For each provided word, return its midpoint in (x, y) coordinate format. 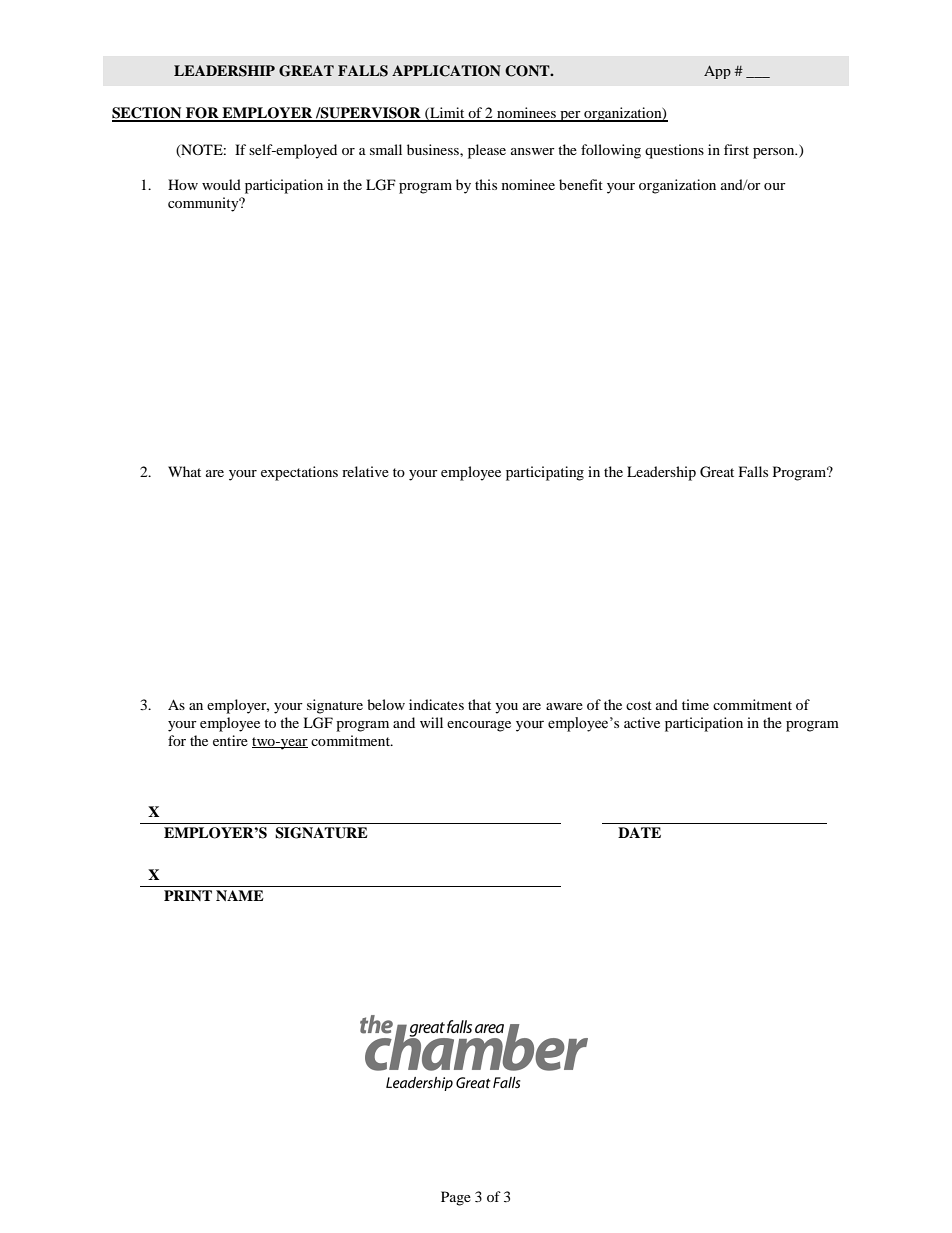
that (479, 704)
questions (674, 151)
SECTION (148, 114)
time (695, 704)
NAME (240, 895)
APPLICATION (446, 71)
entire (230, 740)
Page (456, 1198)
